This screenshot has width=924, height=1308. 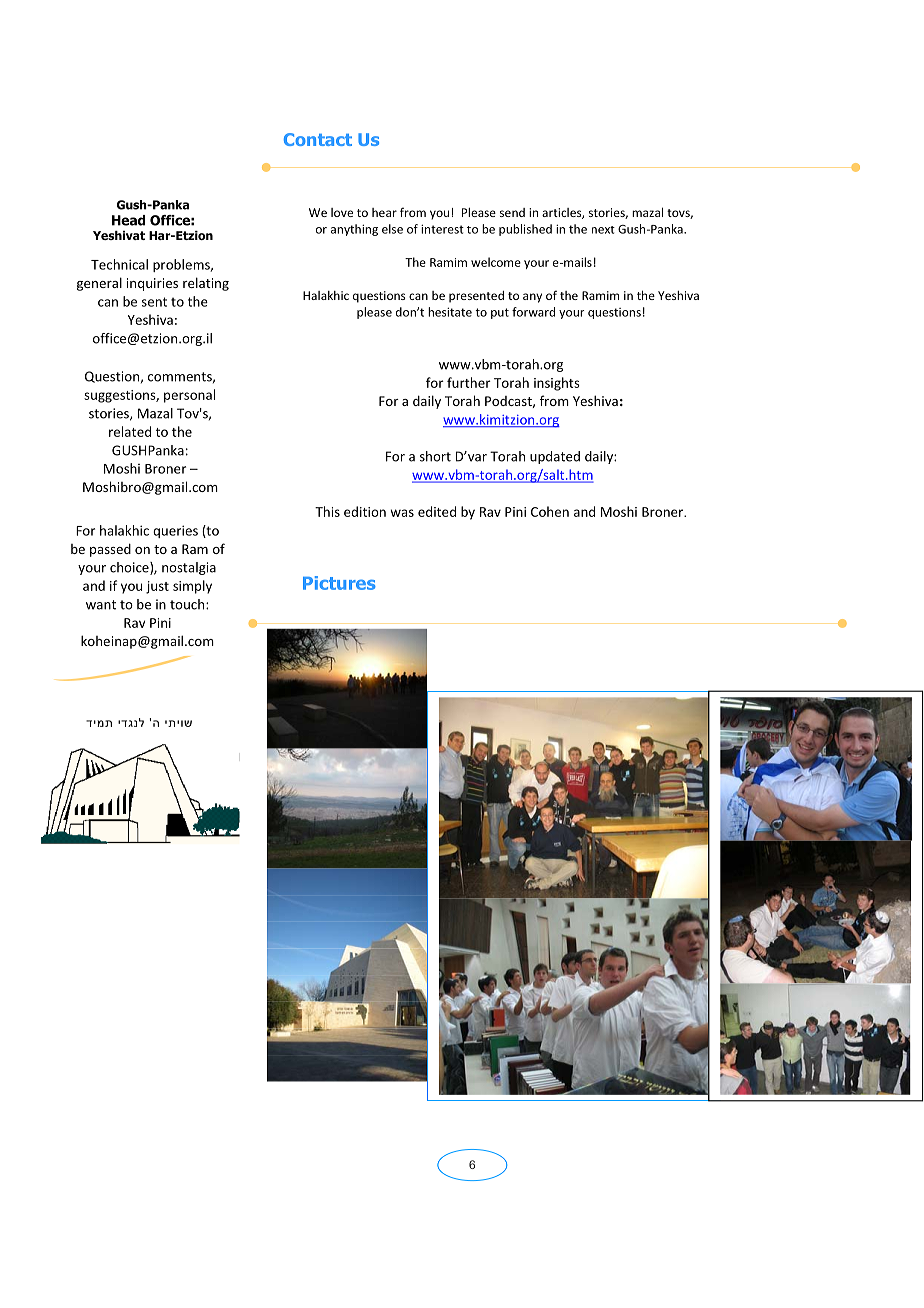 I want to click on send, so click(x=512, y=212).
